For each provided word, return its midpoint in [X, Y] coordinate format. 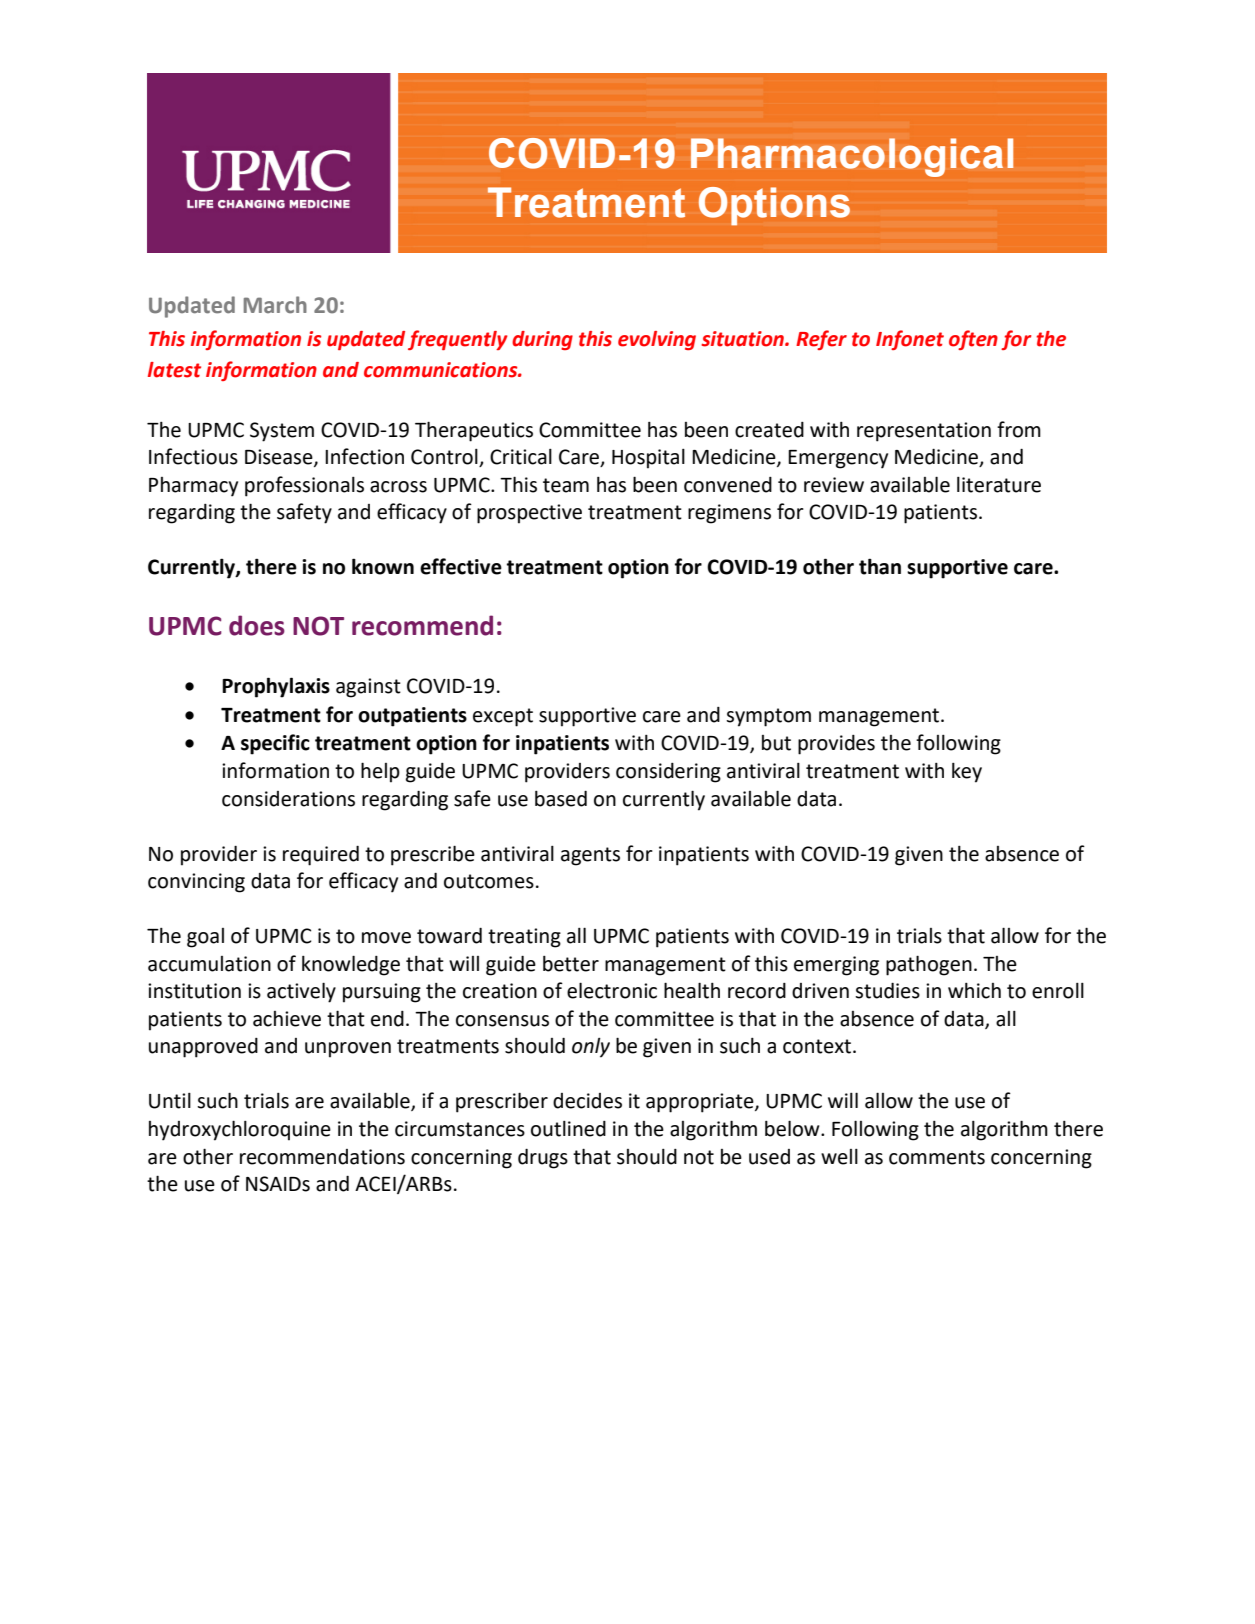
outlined [568, 1129]
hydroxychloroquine [240, 1130]
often [973, 340]
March [275, 305]
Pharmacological [852, 157]
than [880, 566]
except [503, 717]
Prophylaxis [276, 687]
